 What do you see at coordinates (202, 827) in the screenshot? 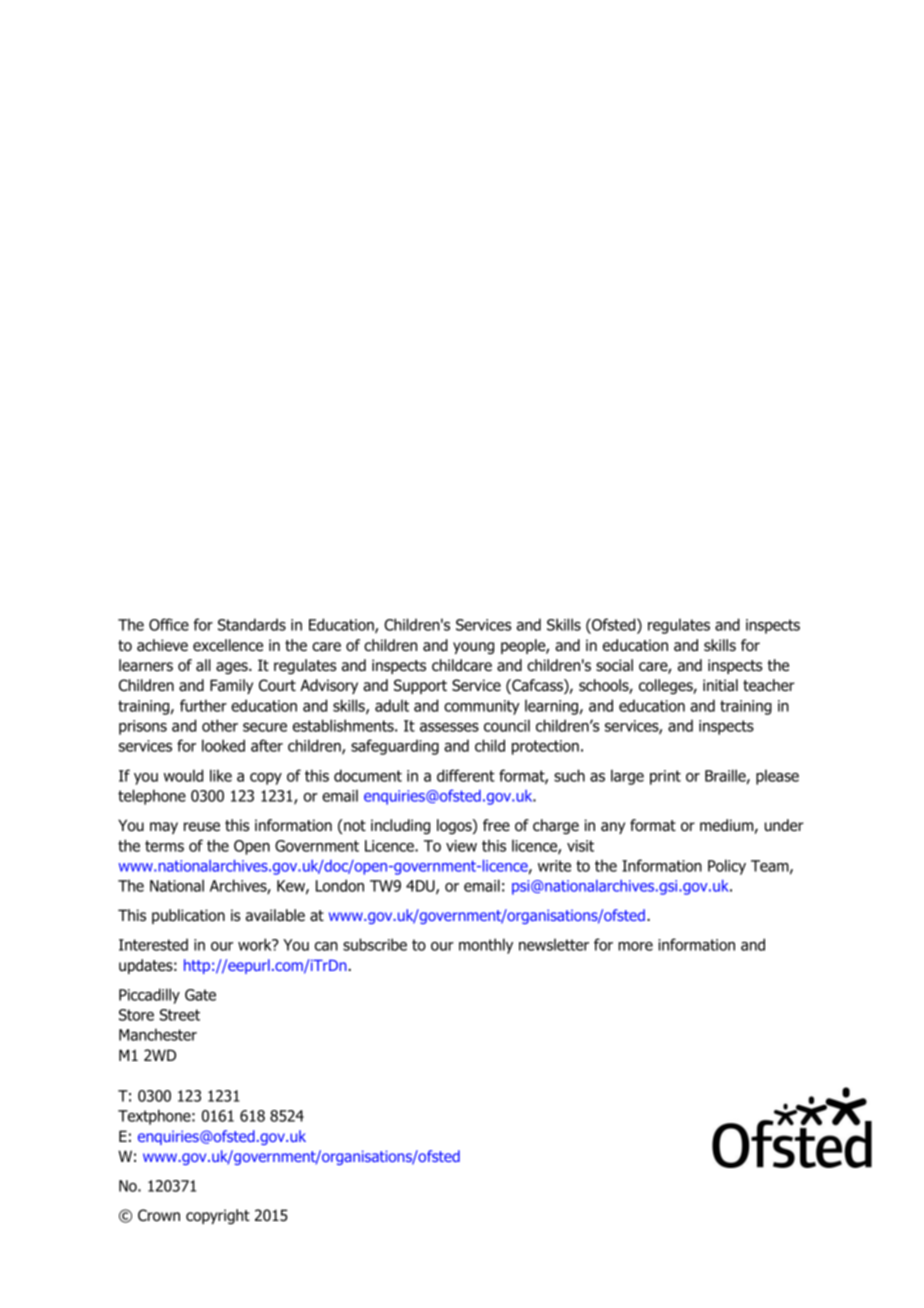
I see `reuse` at bounding box center [202, 827].
